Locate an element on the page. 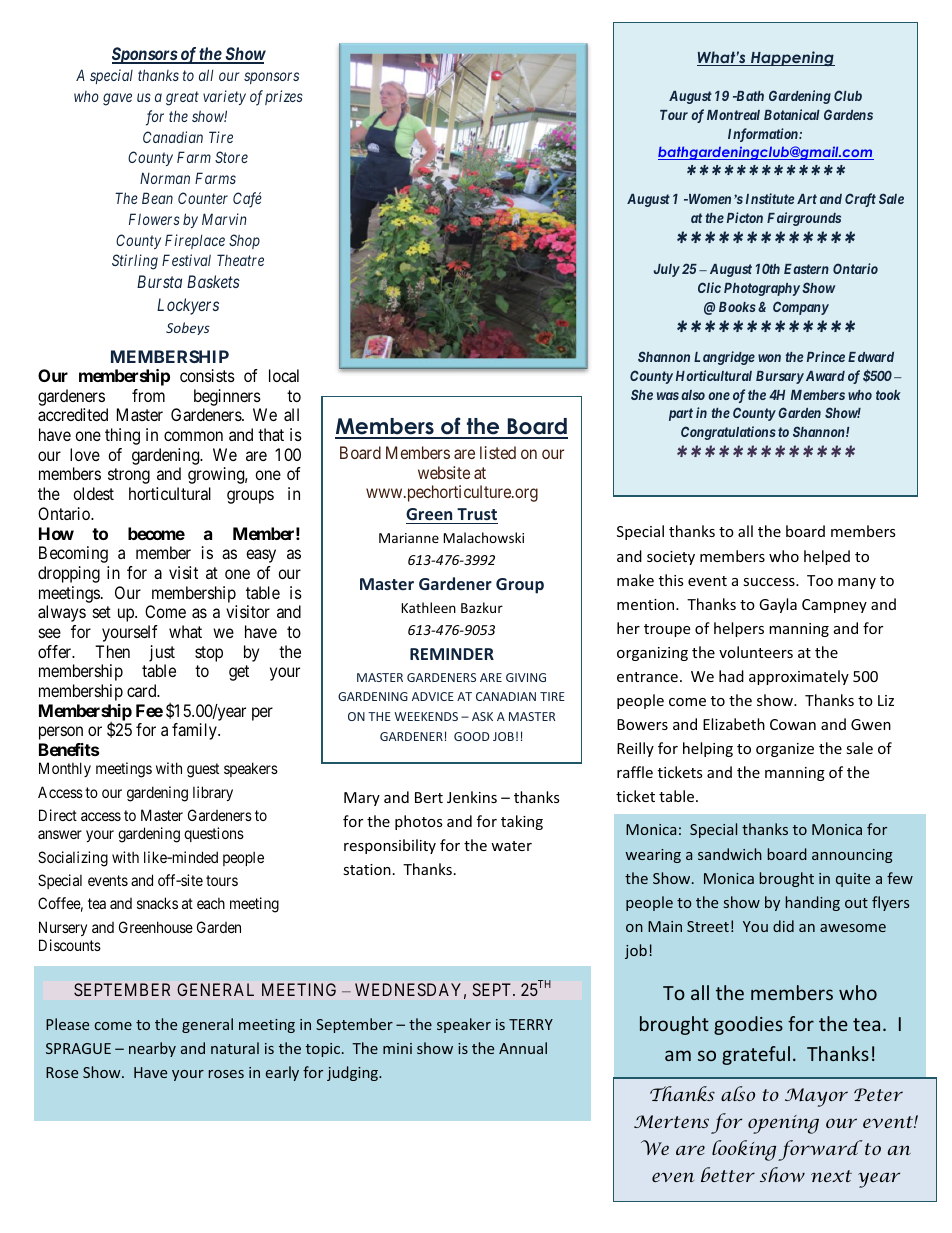 Image resolution: width=952 pixels, height=1233 pixels. prizes is located at coordinates (284, 97).
